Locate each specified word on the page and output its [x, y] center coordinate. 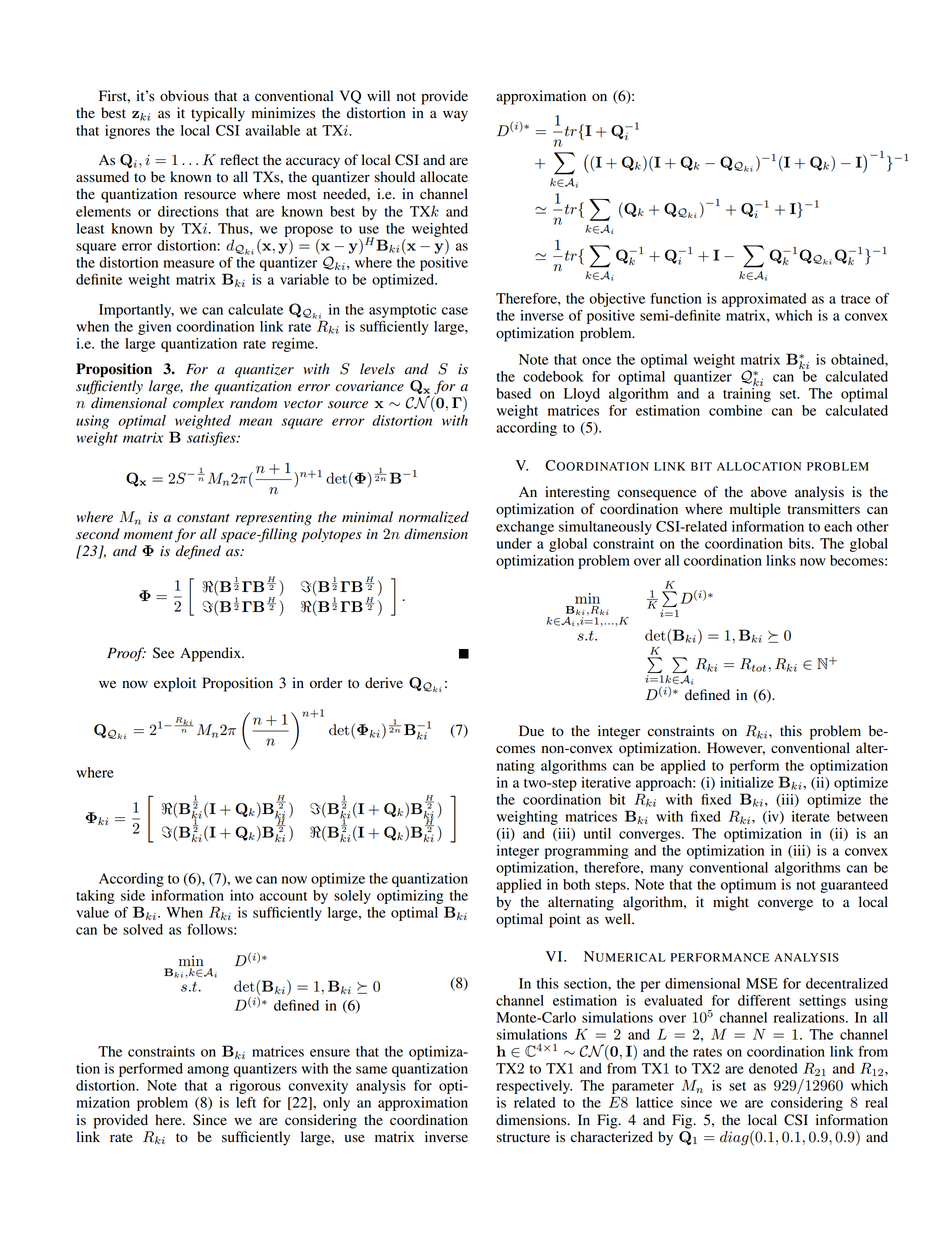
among [208, 1071]
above [769, 492]
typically [218, 114]
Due [531, 730]
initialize [747, 782]
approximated [764, 300]
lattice [654, 1102]
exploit [175, 684]
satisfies [212, 439]
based [513, 393]
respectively [534, 1087]
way [455, 116]
